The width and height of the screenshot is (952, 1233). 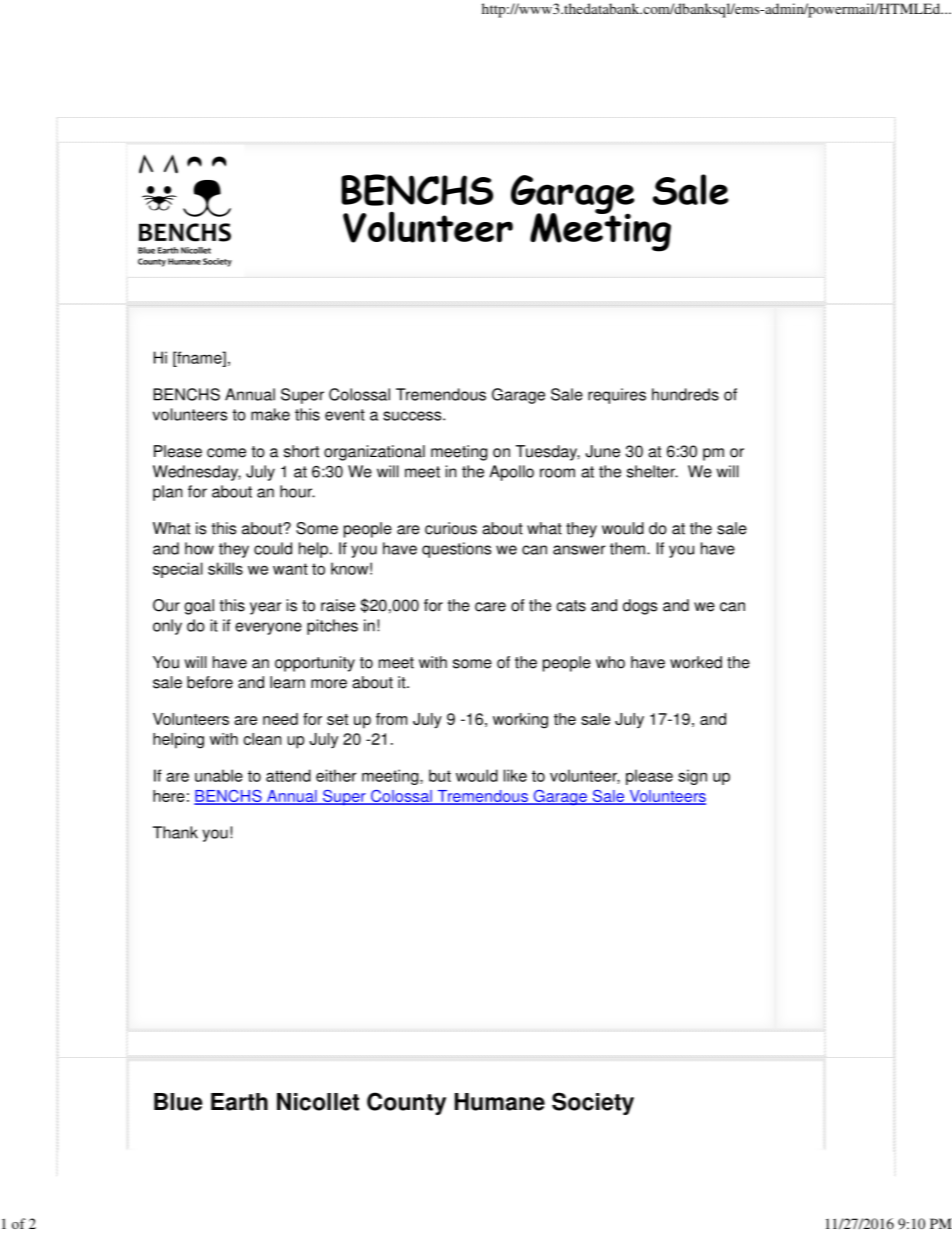 I want to click on requires, so click(x=617, y=396).
